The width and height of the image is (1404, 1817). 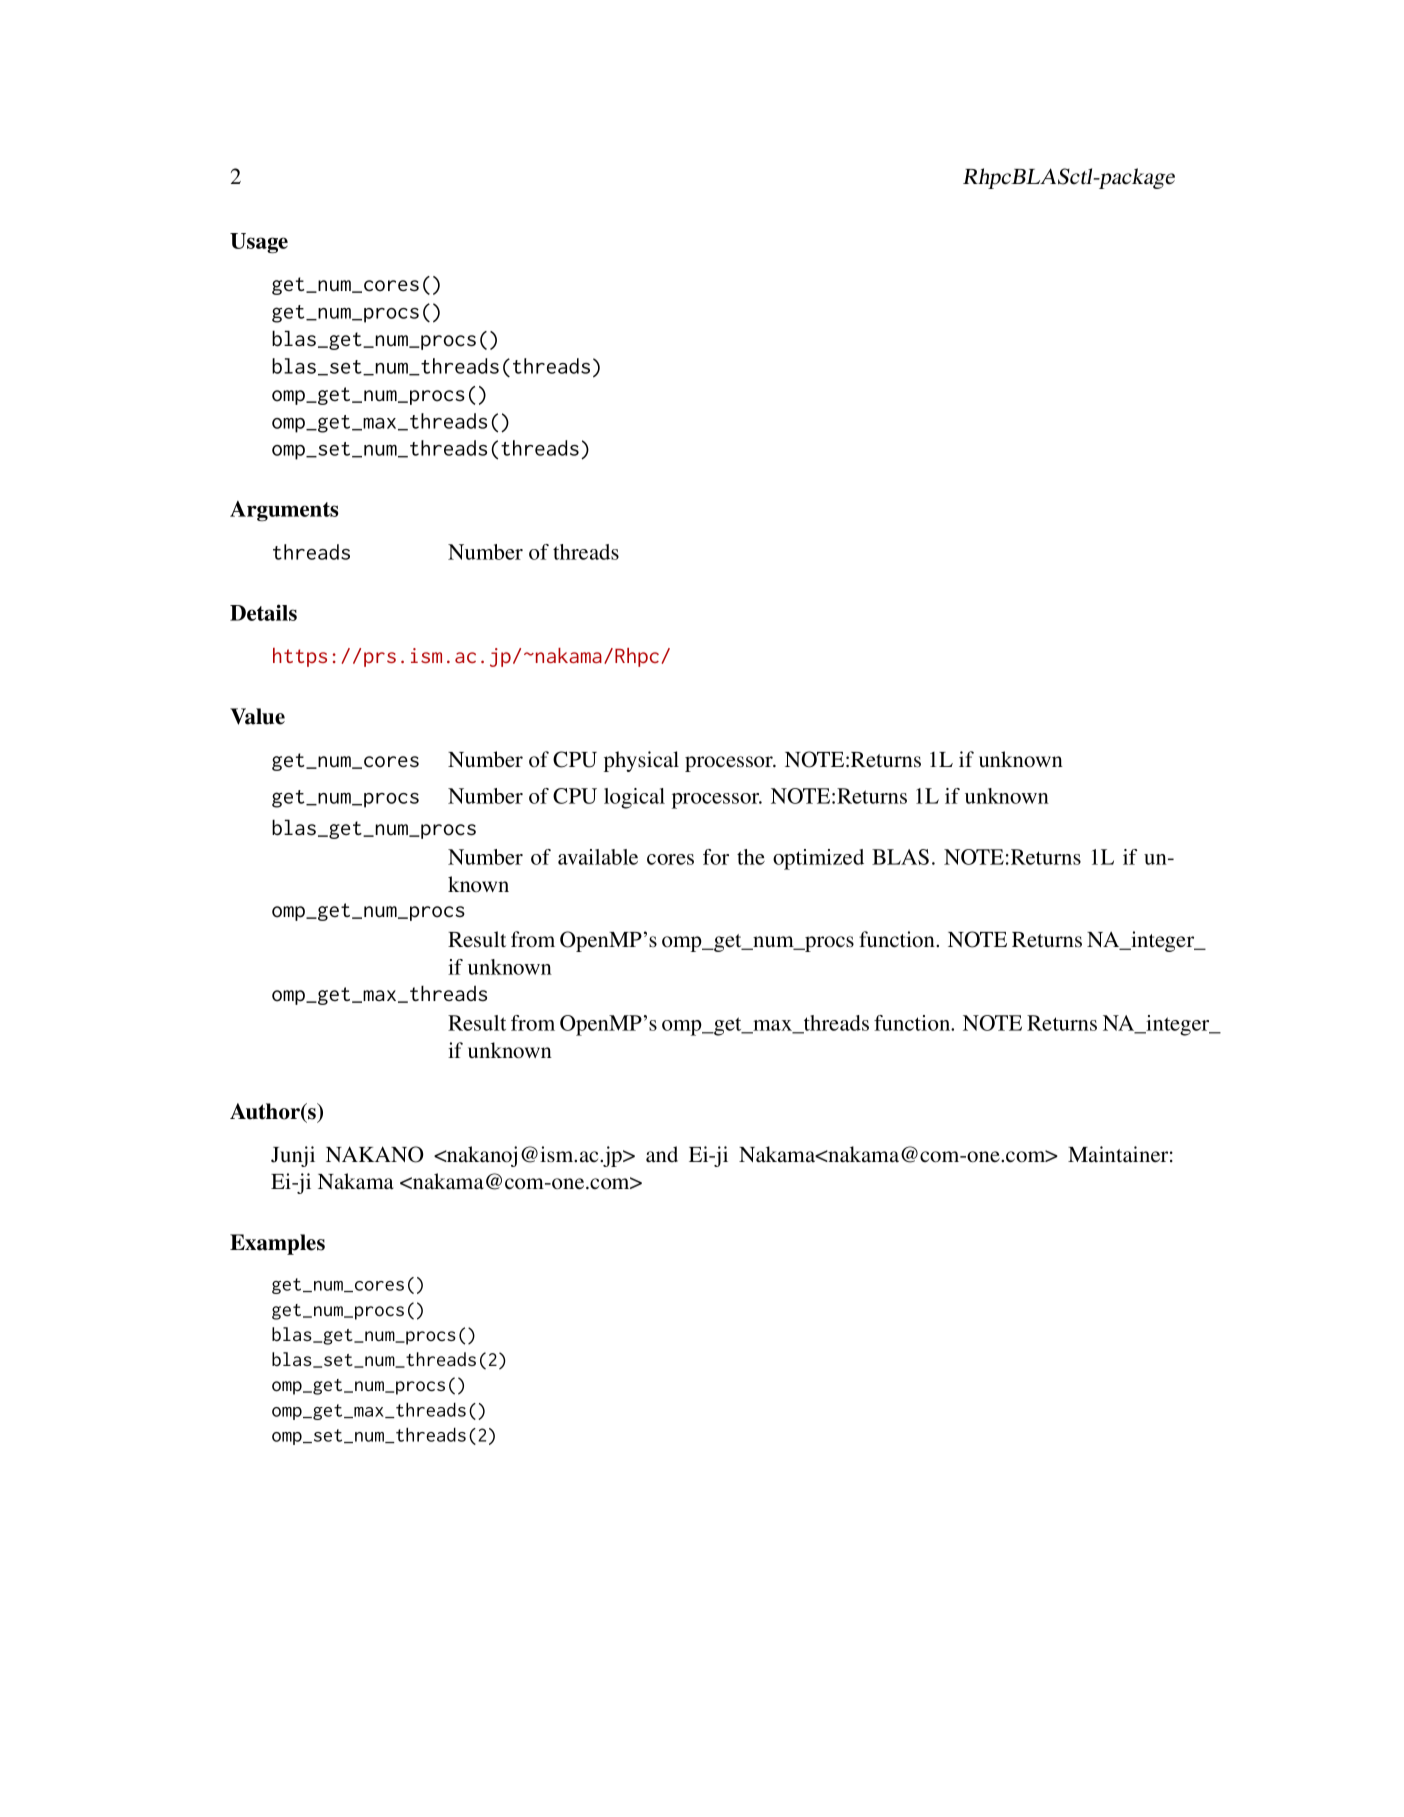 I want to click on logical, so click(x=634, y=798).
